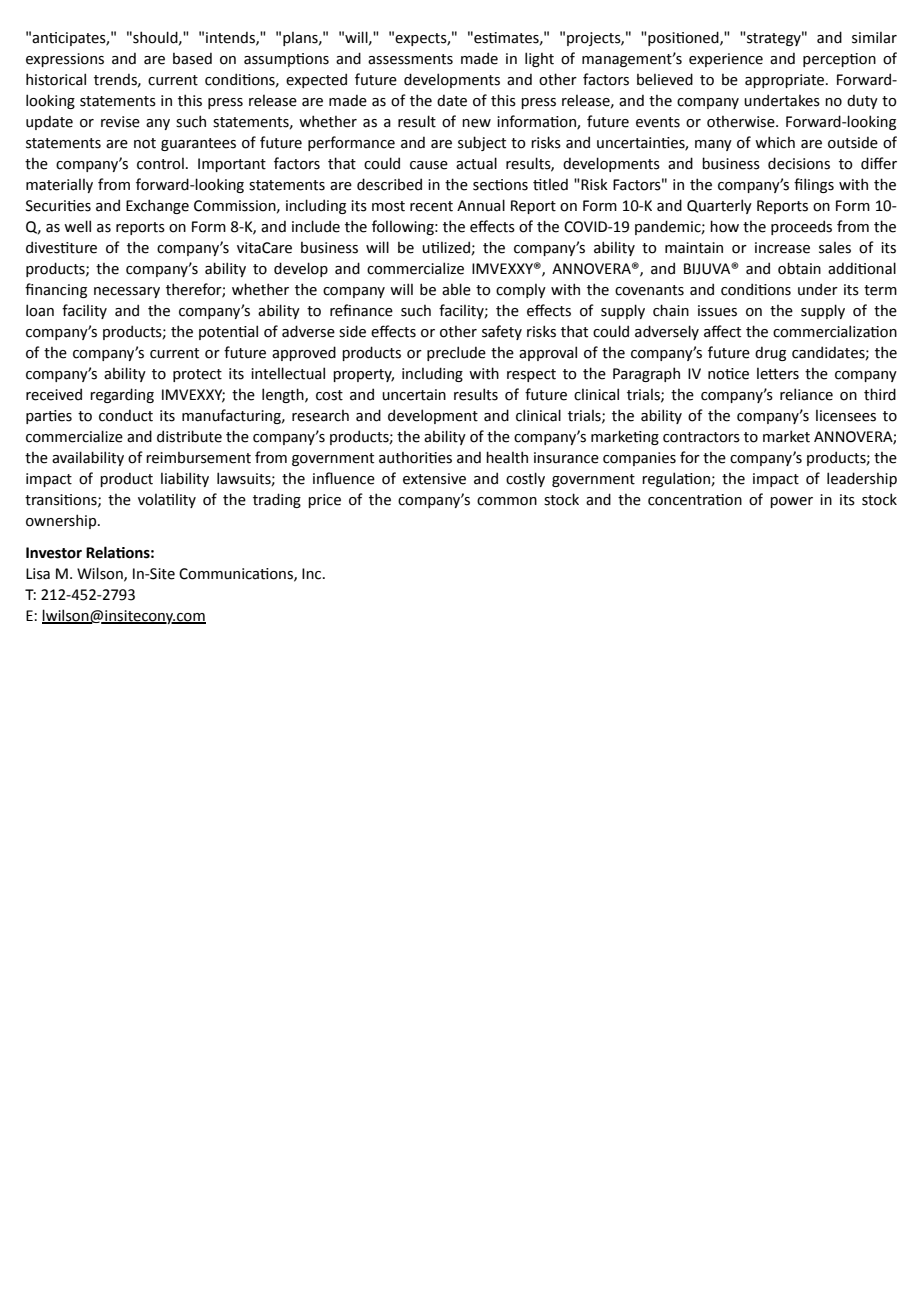  What do you see at coordinates (410, 59) in the image?
I see `assessments` at bounding box center [410, 59].
